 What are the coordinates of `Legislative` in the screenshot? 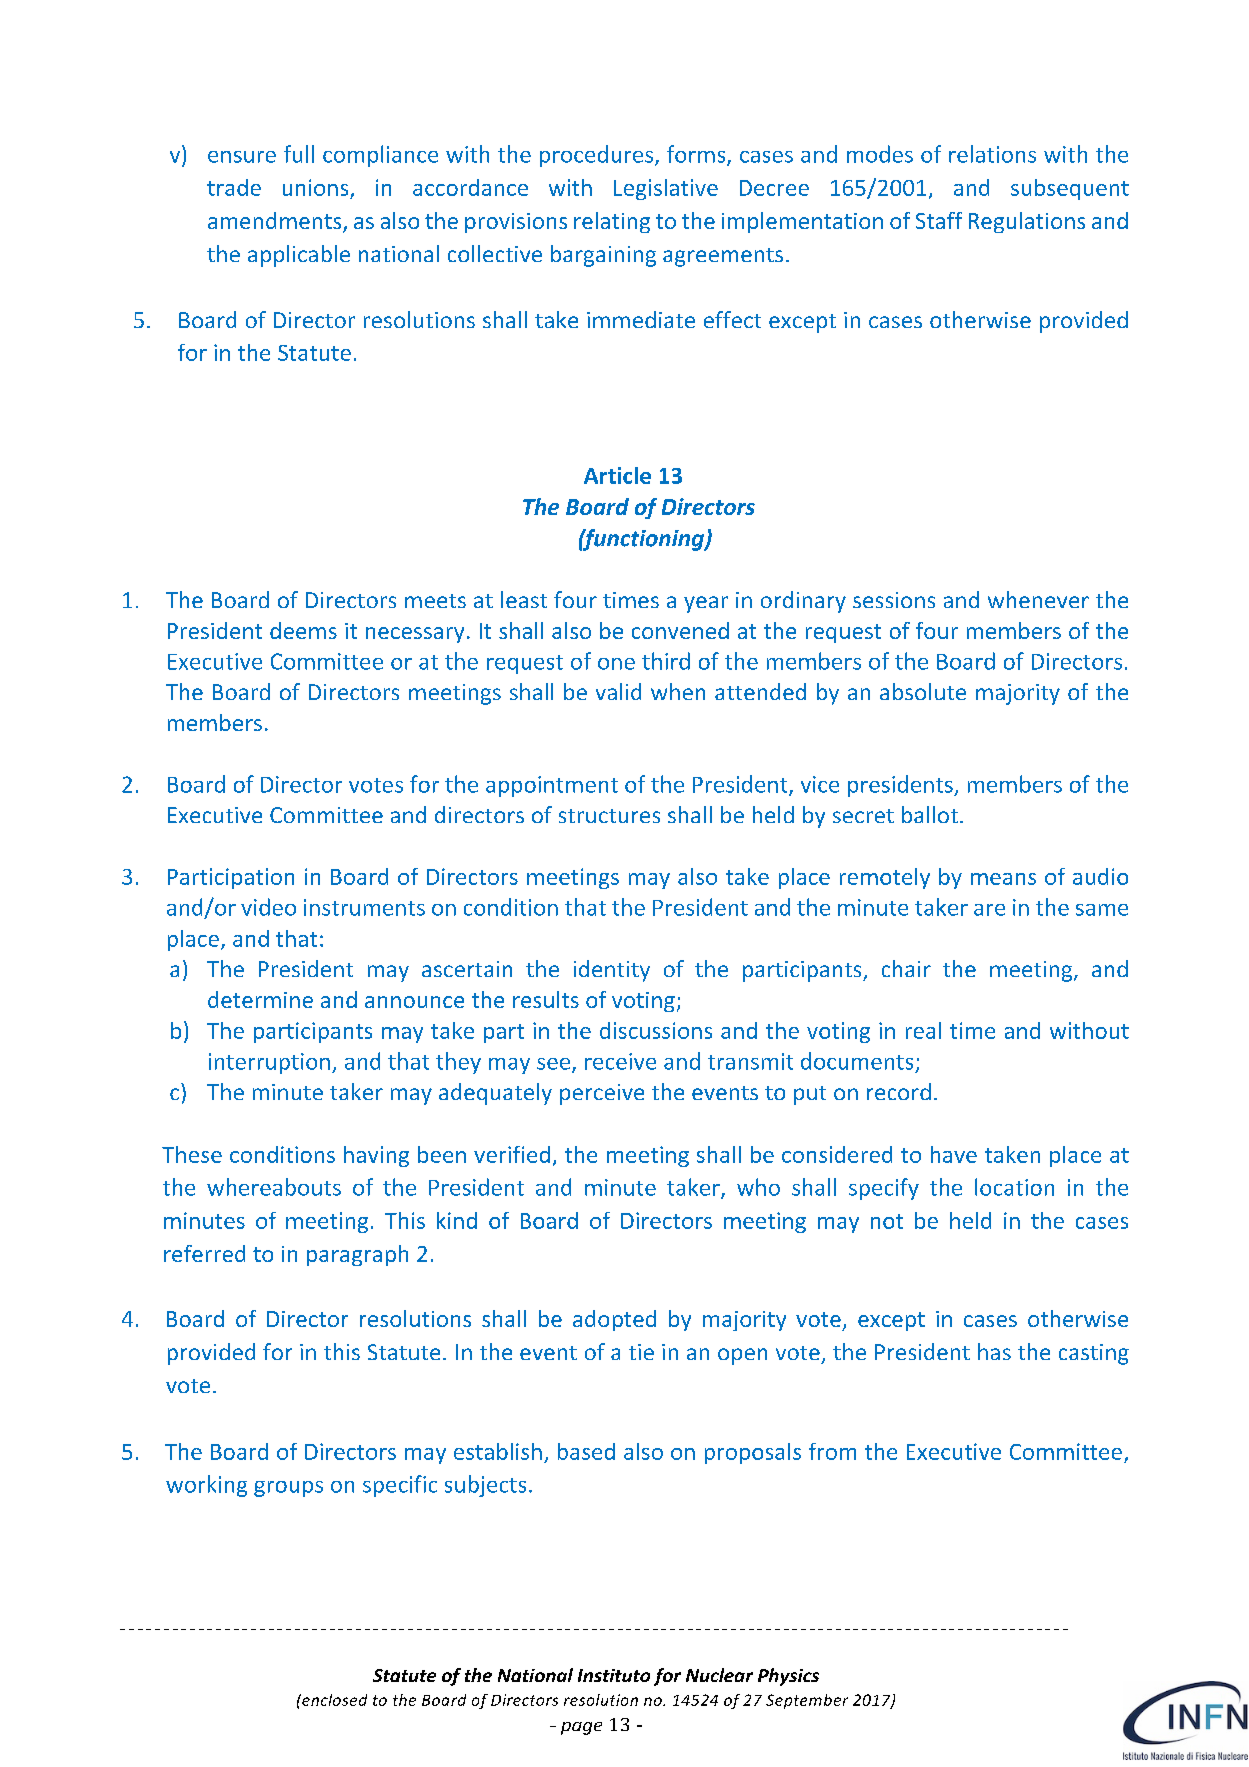 It's located at (666, 189).
